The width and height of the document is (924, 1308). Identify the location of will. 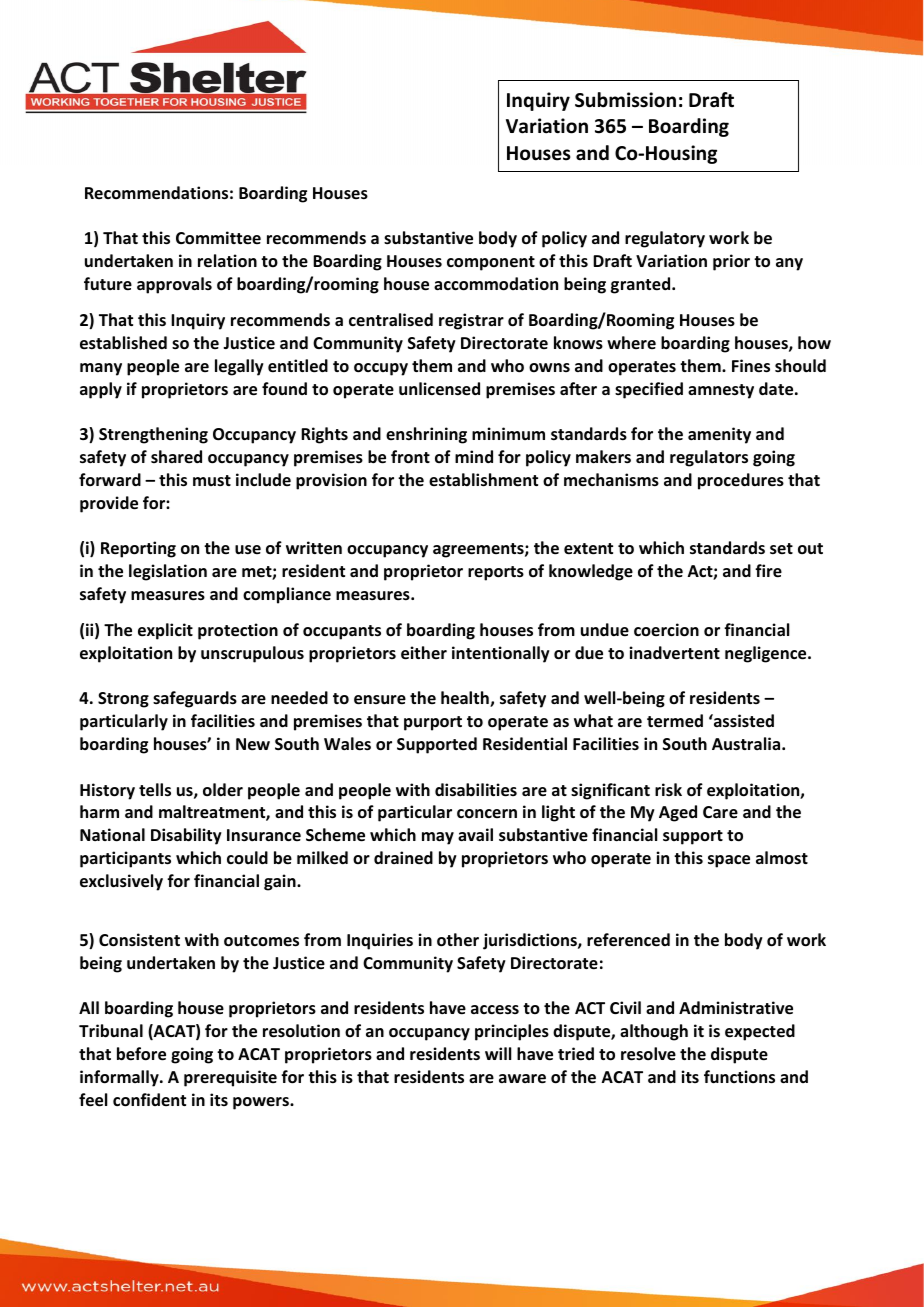
(498, 1053).
